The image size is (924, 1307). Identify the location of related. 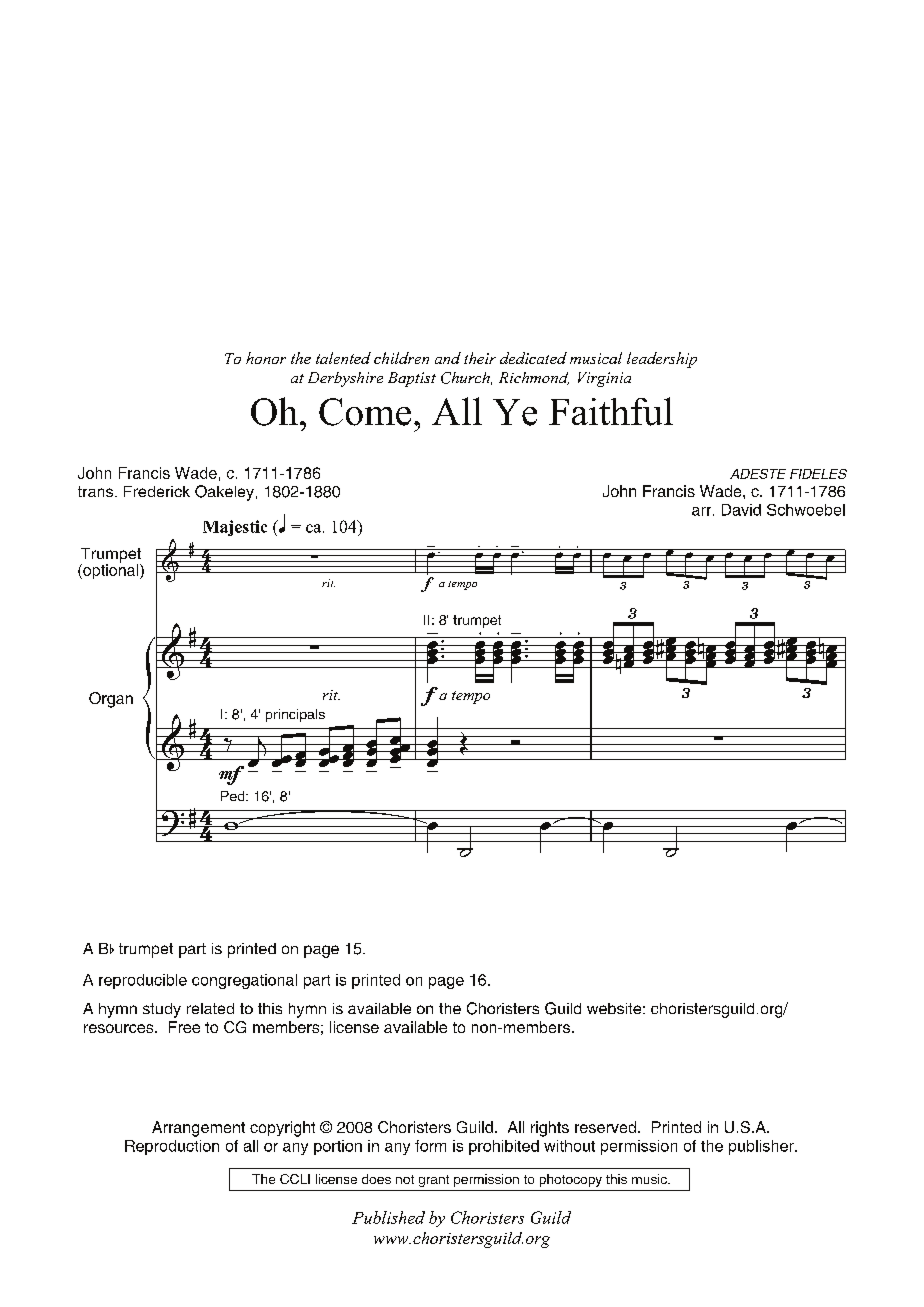
(210, 1008).
